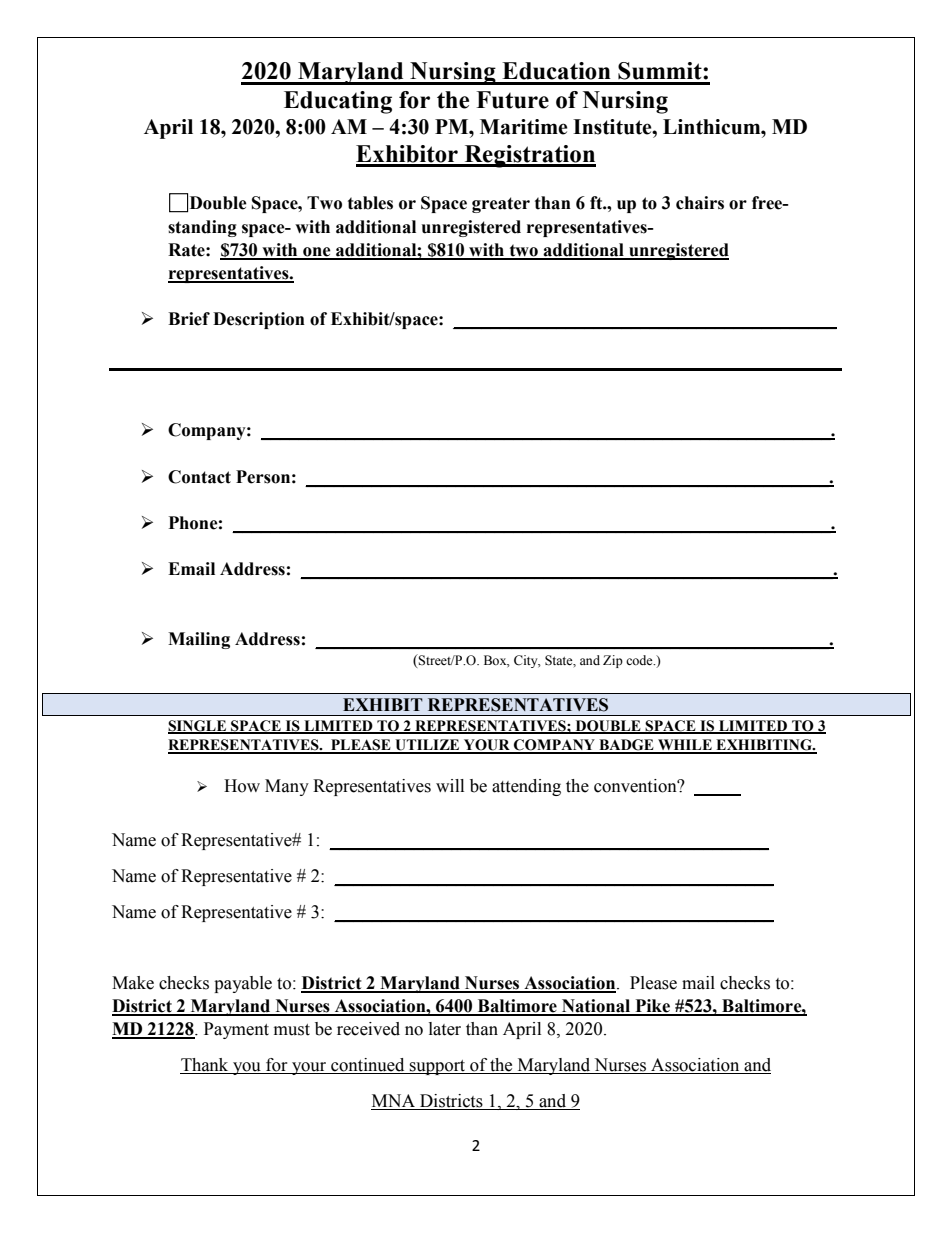  I want to click on Educating, so click(338, 102).
